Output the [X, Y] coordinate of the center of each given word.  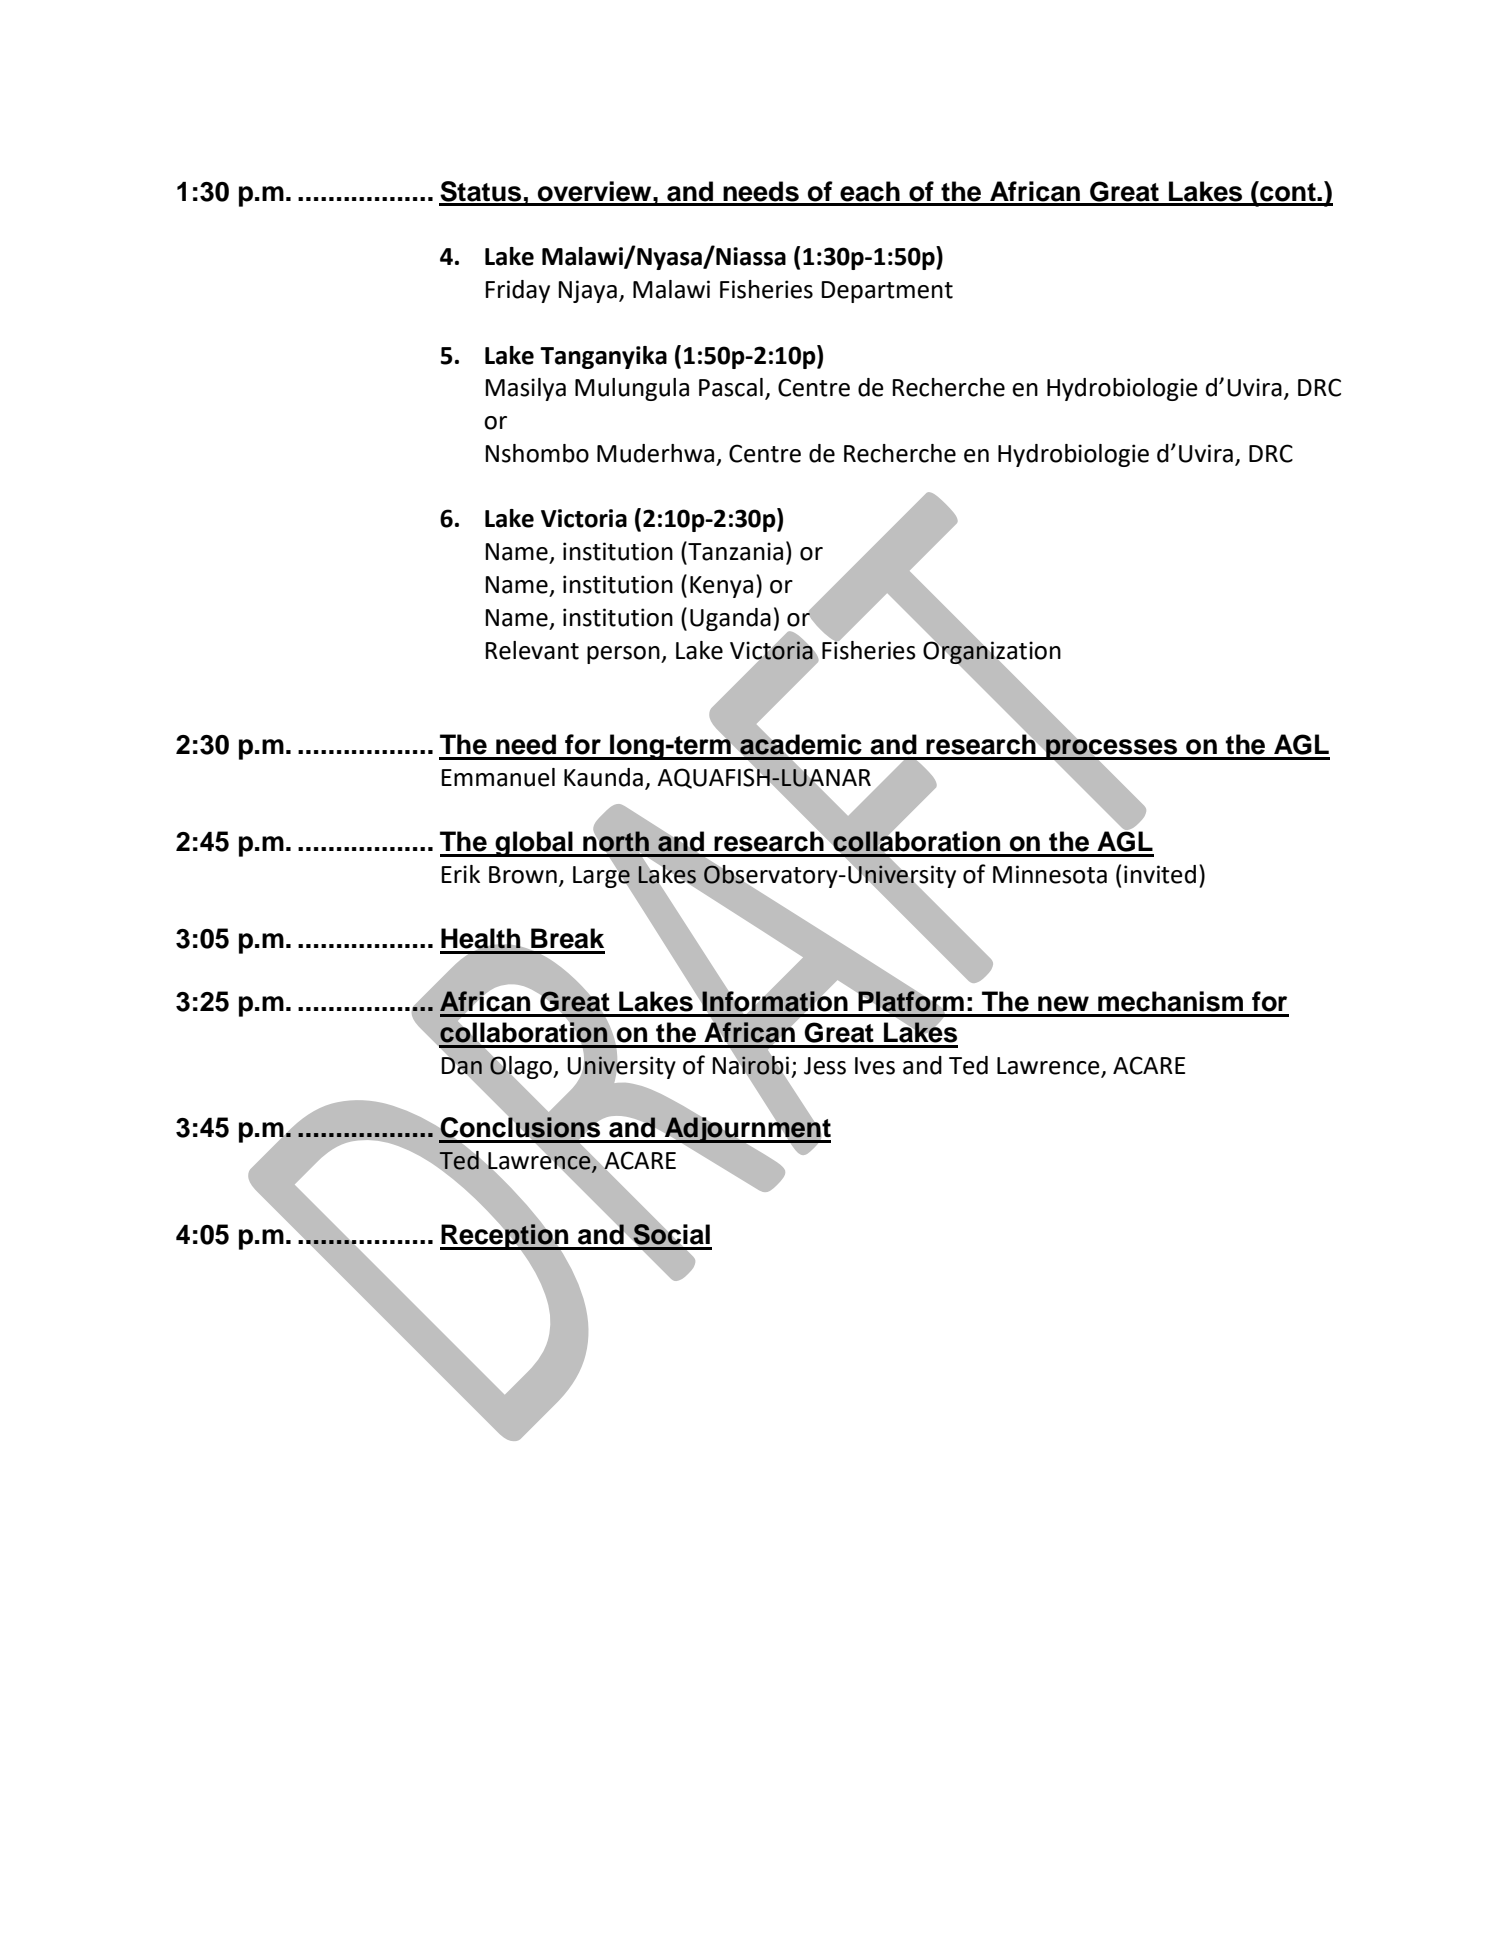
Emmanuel [498, 777]
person [624, 655]
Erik [460, 874]
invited [1160, 874]
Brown [523, 875]
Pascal [731, 387]
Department [887, 292]
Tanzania [734, 551]
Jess [825, 1066]
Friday [517, 291]
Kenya [721, 587]
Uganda [730, 619]
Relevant [532, 650]
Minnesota [1050, 874]
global [534, 844]
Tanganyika [603, 357]
